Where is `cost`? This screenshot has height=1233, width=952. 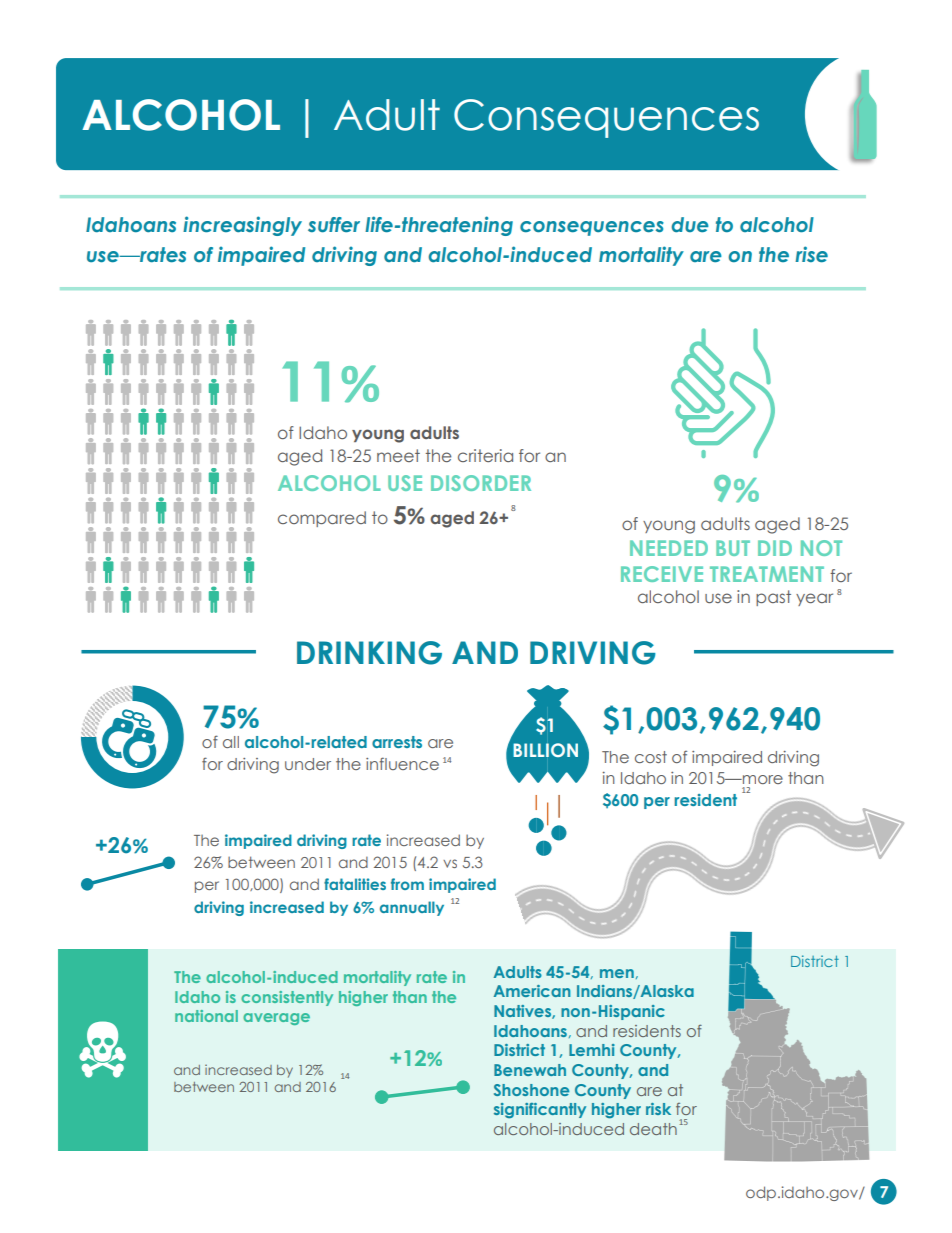
cost is located at coordinates (651, 757).
